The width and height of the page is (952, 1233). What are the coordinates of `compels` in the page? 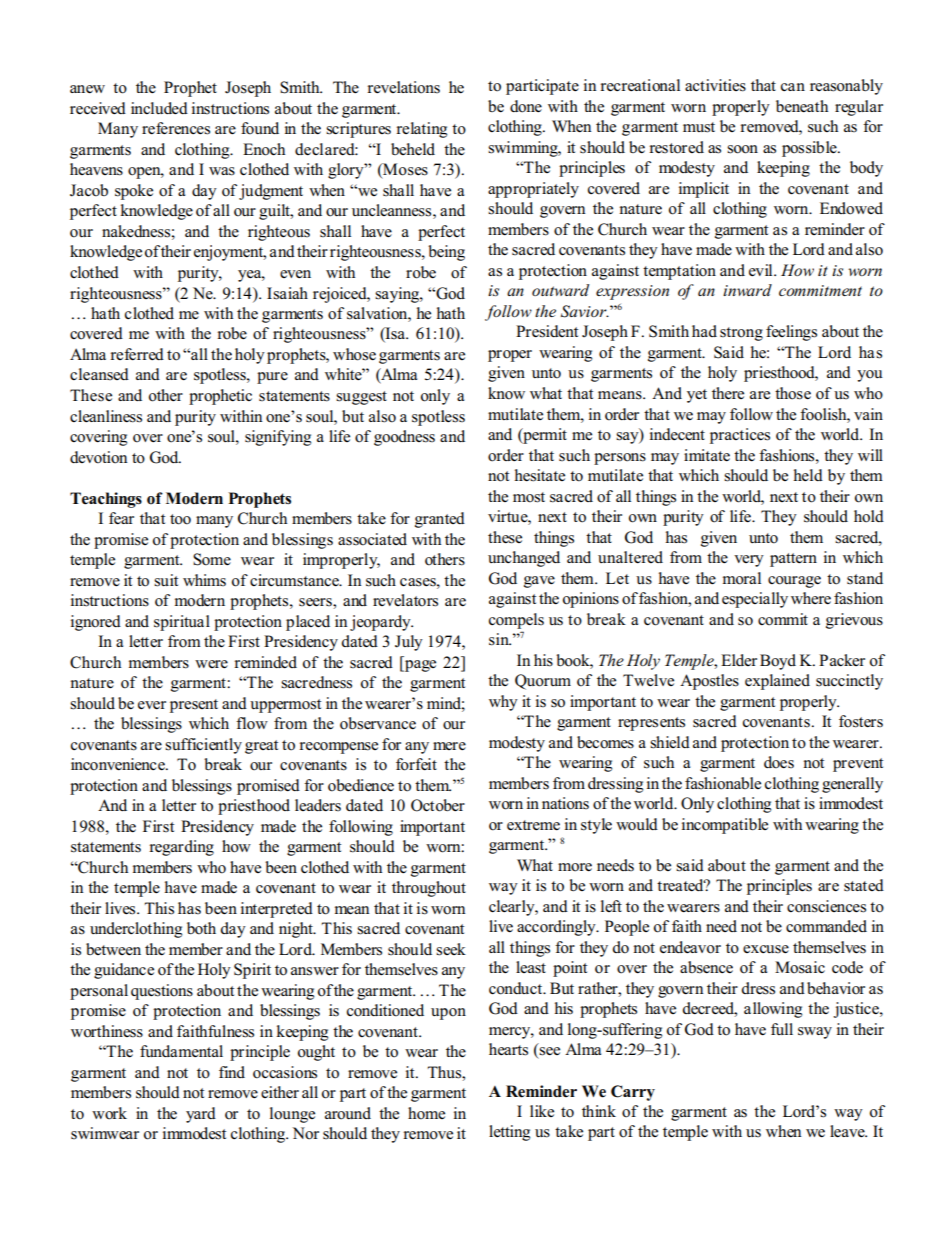 It's located at (516, 621).
